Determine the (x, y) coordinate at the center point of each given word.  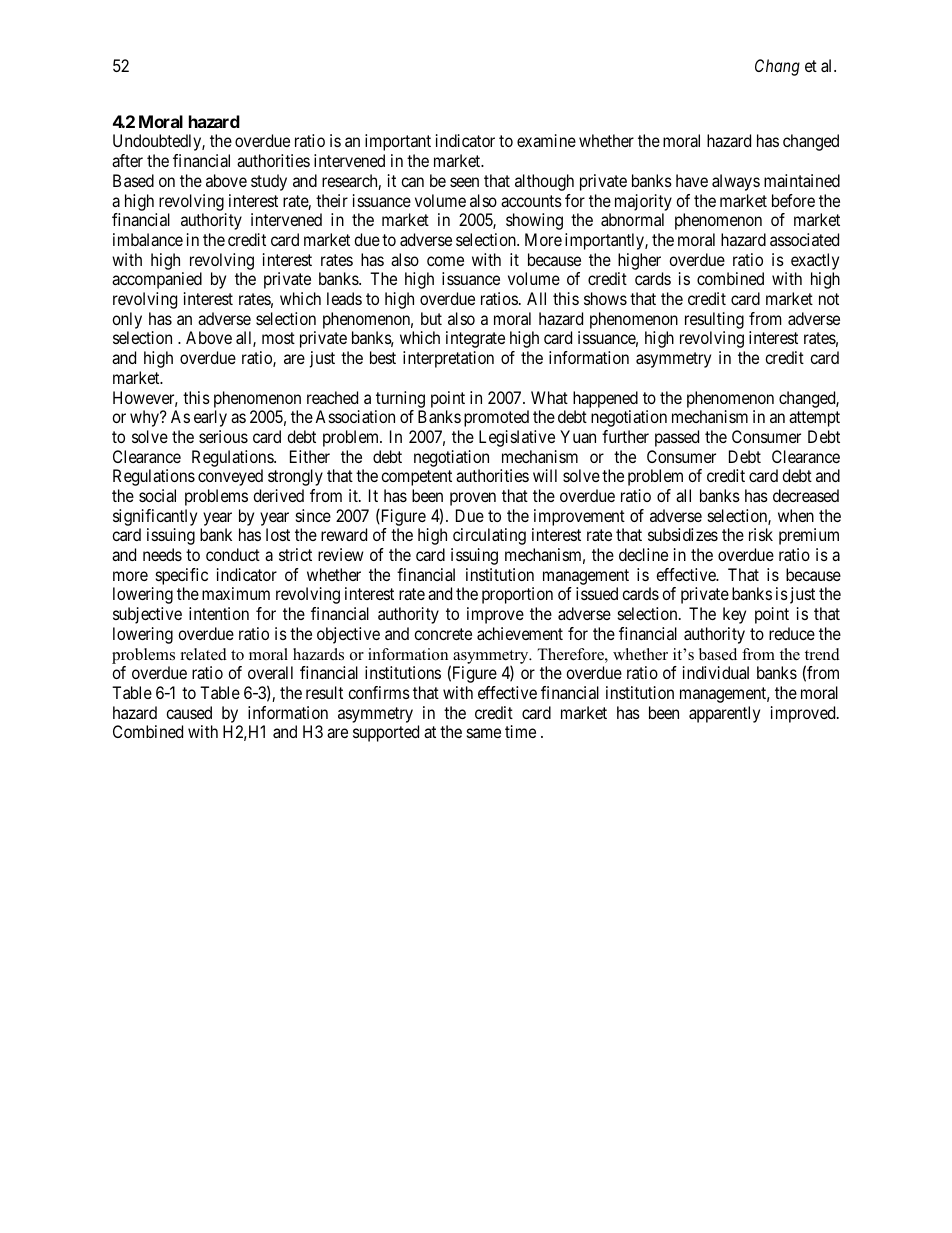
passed (677, 438)
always (736, 182)
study (269, 182)
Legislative (517, 438)
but (431, 318)
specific (182, 576)
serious (223, 436)
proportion (517, 595)
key (734, 615)
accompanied (157, 280)
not (829, 299)
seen (464, 182)
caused (189, 712)
